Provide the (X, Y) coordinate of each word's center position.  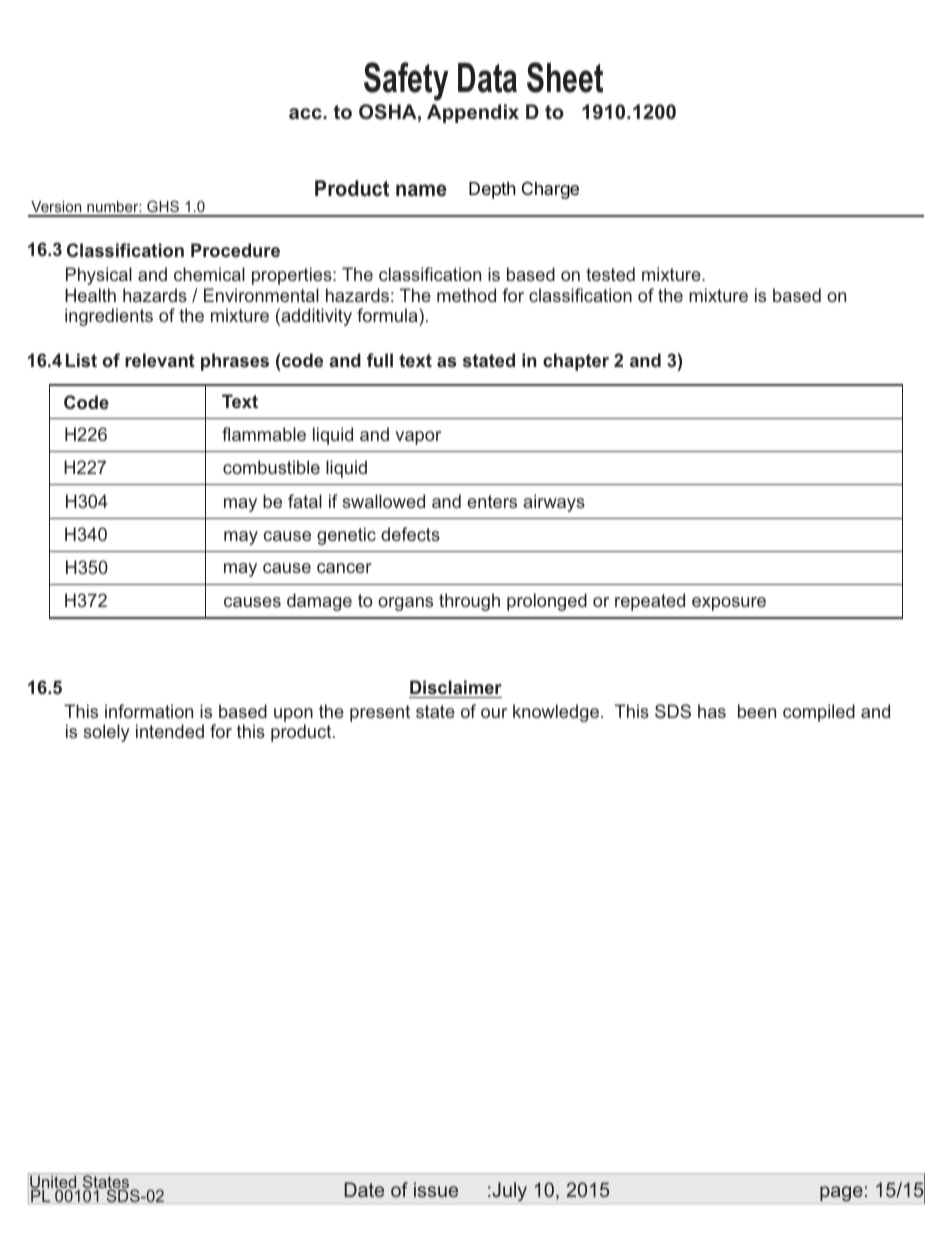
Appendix (473, 113)
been (757, 711)
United (53, 1182)
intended (170, 731)
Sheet (565, 77)
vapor (418, 438)
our (494, 713)
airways (554, 503)
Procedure (235, 250)
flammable (264, 434)
